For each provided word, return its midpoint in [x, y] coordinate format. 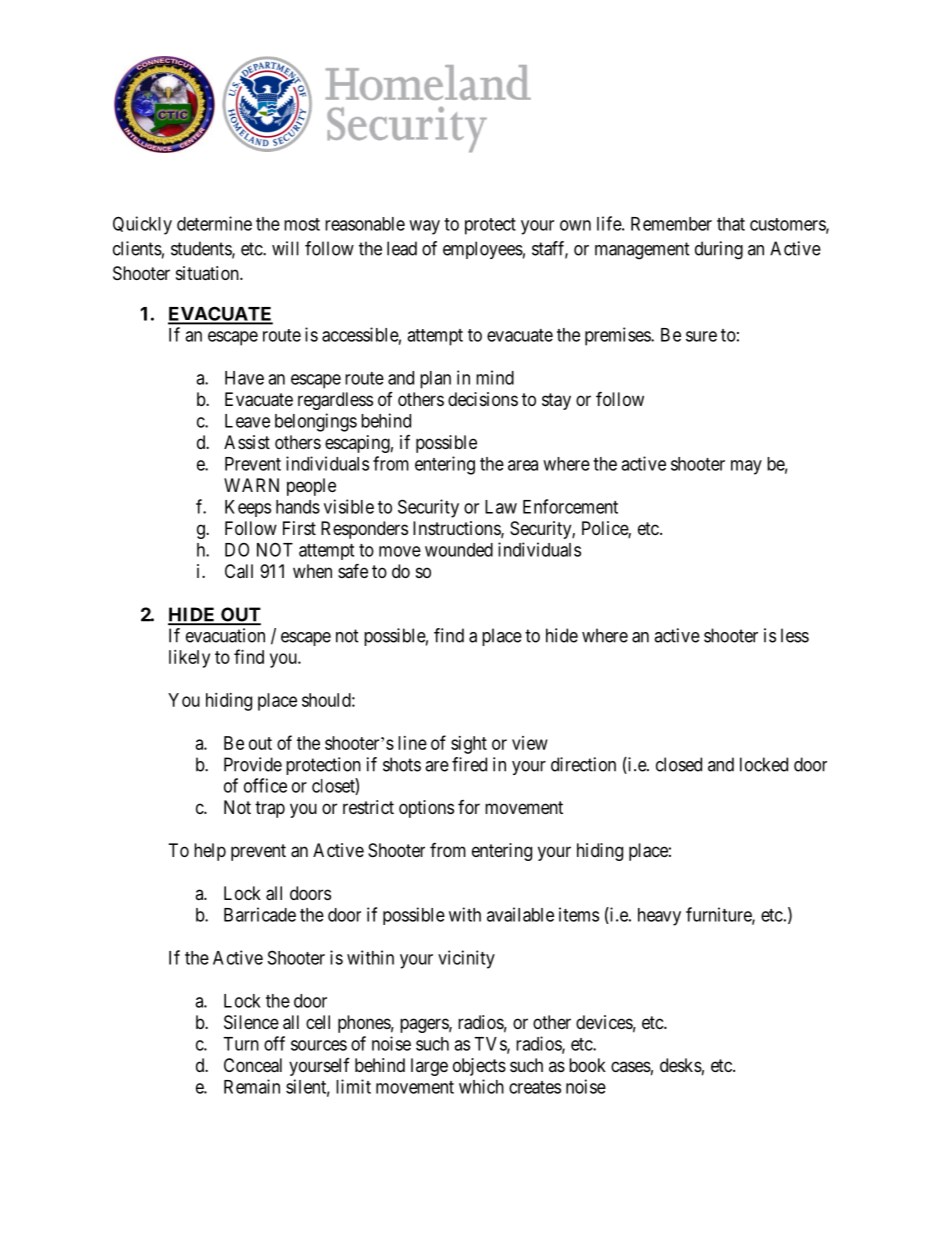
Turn [241, 1044]
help [210, 852]
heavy [659, 917]
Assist [247, 442]
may [746, 467]
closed [679, 764]
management [642, 251]
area [523, 465]
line [412, 743]
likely [189, 659]
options [426, 809]
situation [208, 273]
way [424, 227]
